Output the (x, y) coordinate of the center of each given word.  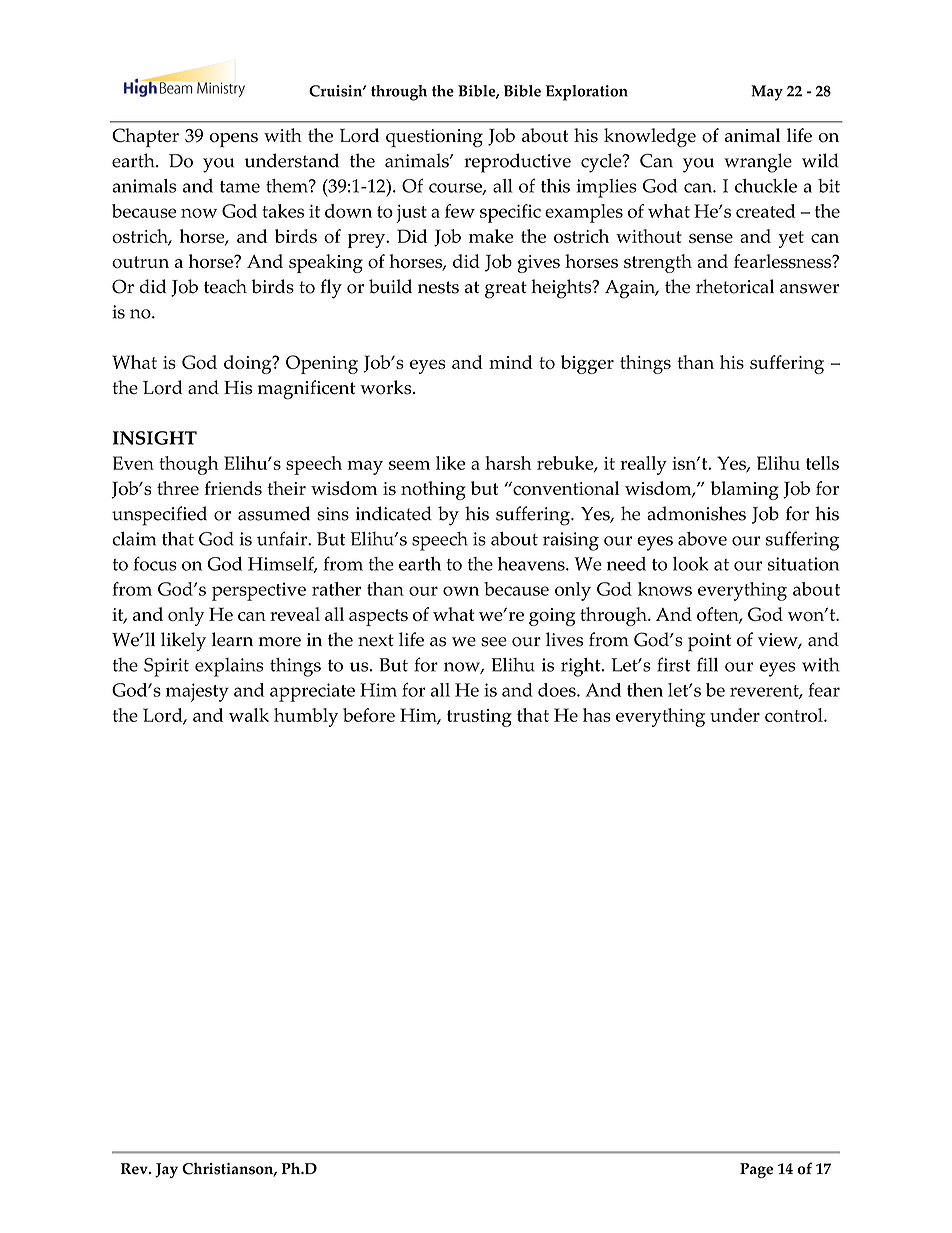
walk (249, 715)
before (369, 715)
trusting (479, 718)
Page (756, 1170)
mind (511, 362)
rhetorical (735, 286)
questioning (434, 138)
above (702, 538)
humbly (306, 717)
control (795, 715)
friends (233, 488)
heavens (532, 564)
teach (225, 286)
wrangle (758, 163)
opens (234, 140)
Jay (166, 1170)
